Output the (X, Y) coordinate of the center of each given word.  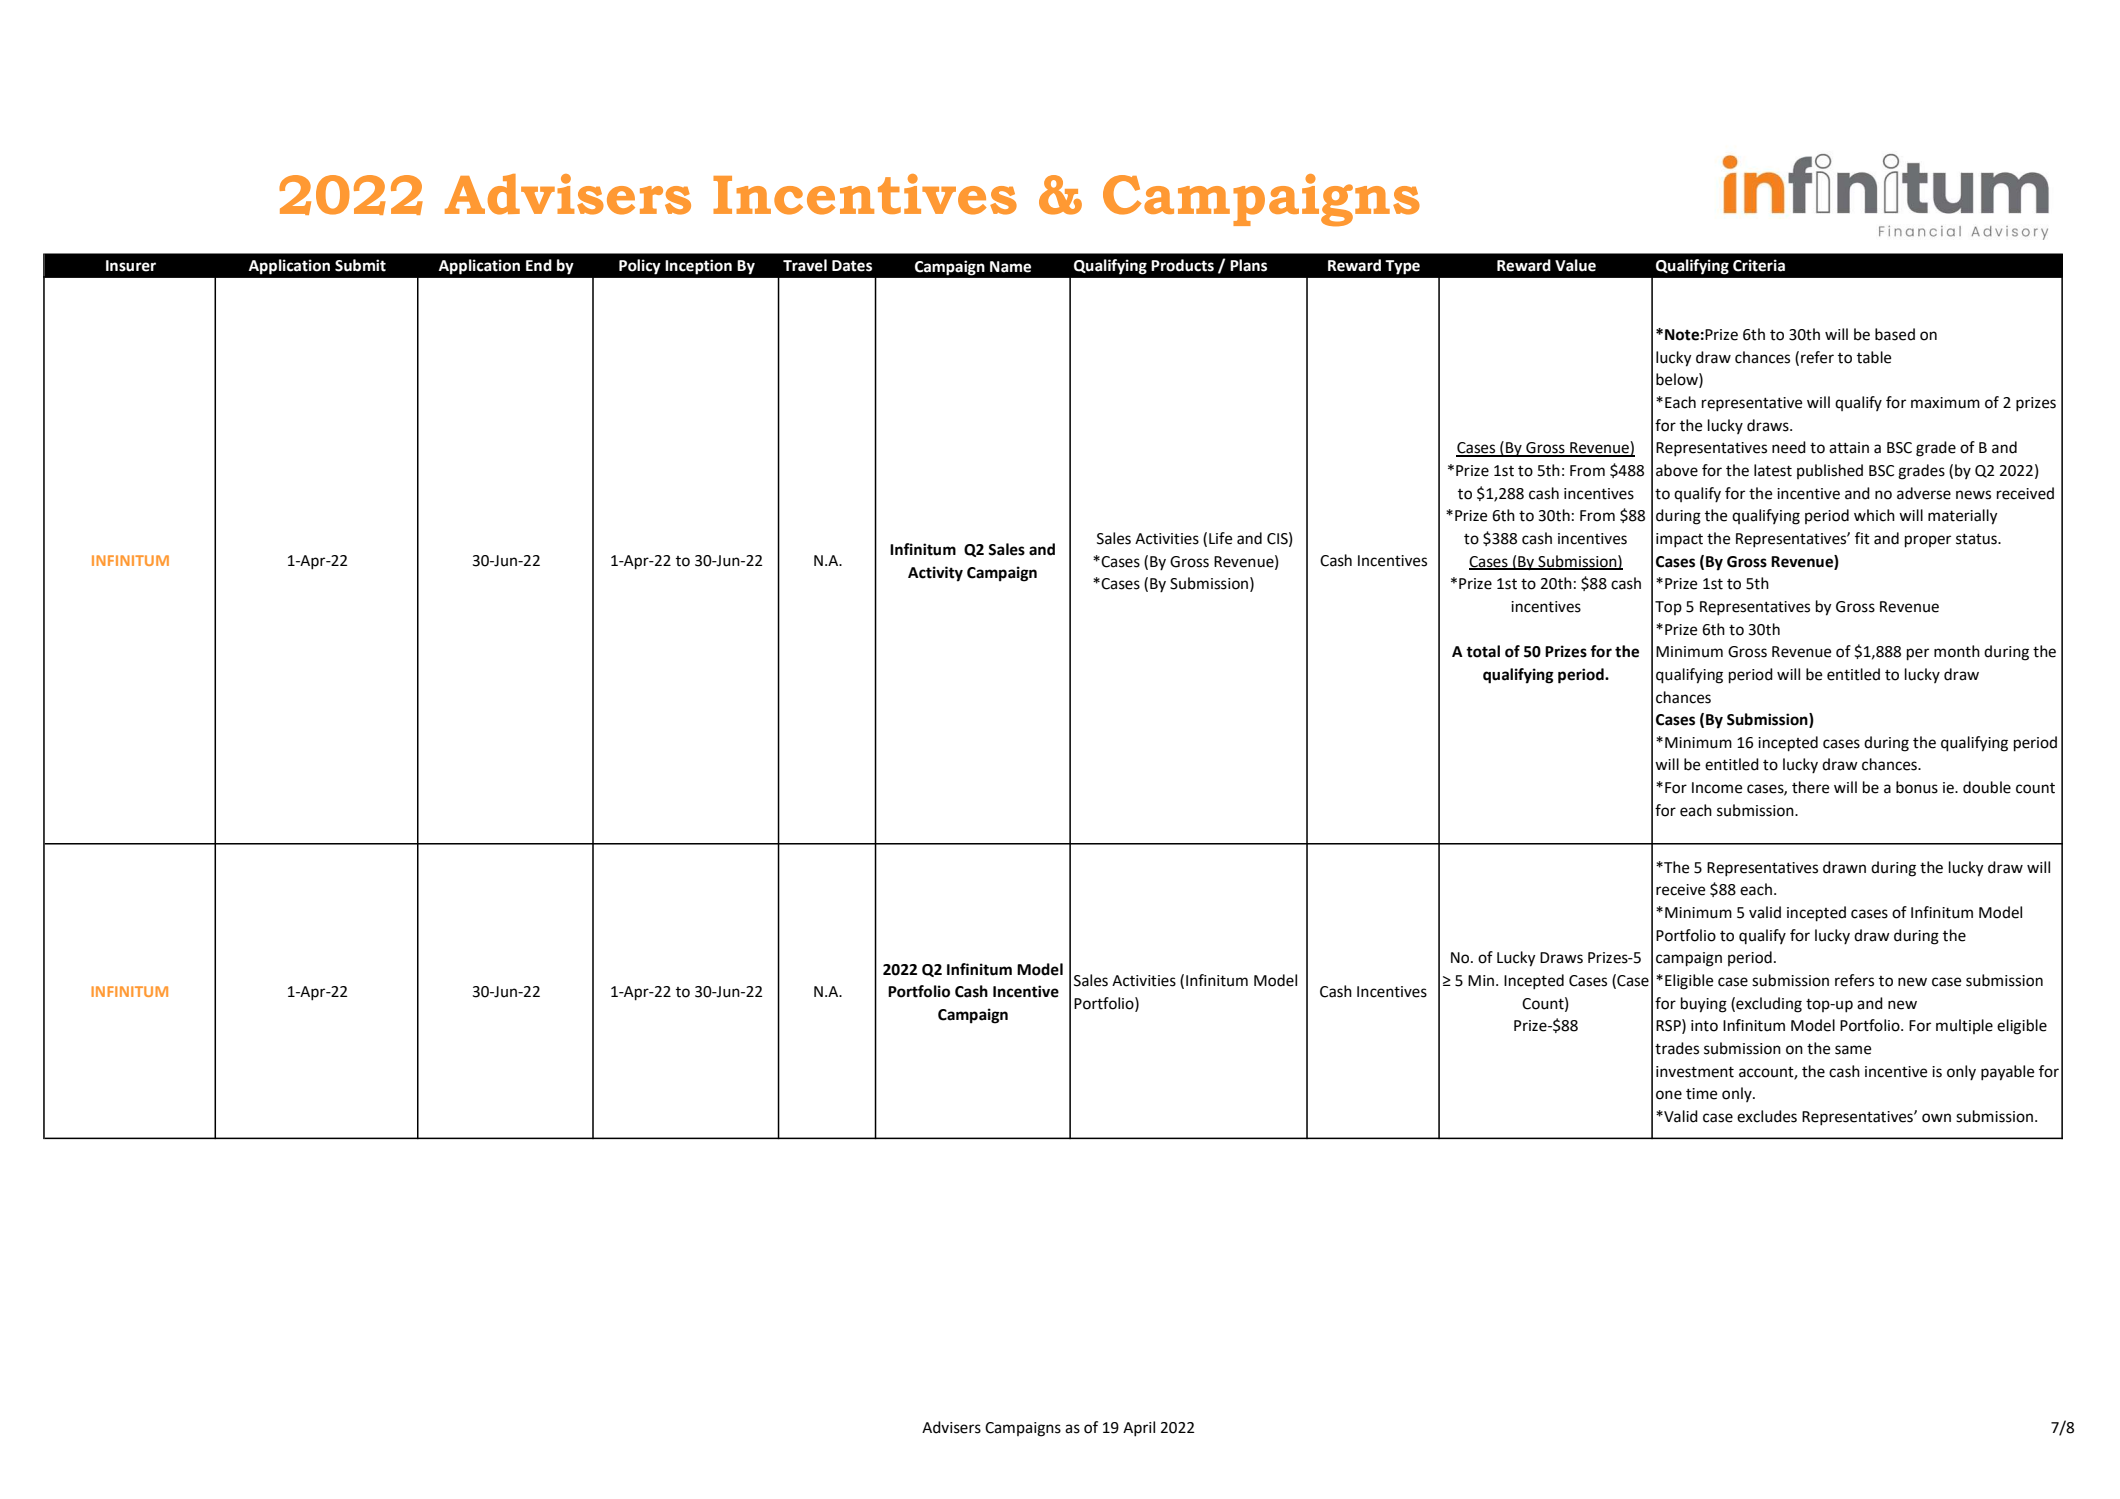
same (1853, 1050)
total (1483, 651)
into (1704, 1026)
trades (1677, 1048)
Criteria (1759, 265)
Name (1010, 267)
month (1957, 651)
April (1139, 1429)
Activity (935, 574)
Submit (360, 265)
